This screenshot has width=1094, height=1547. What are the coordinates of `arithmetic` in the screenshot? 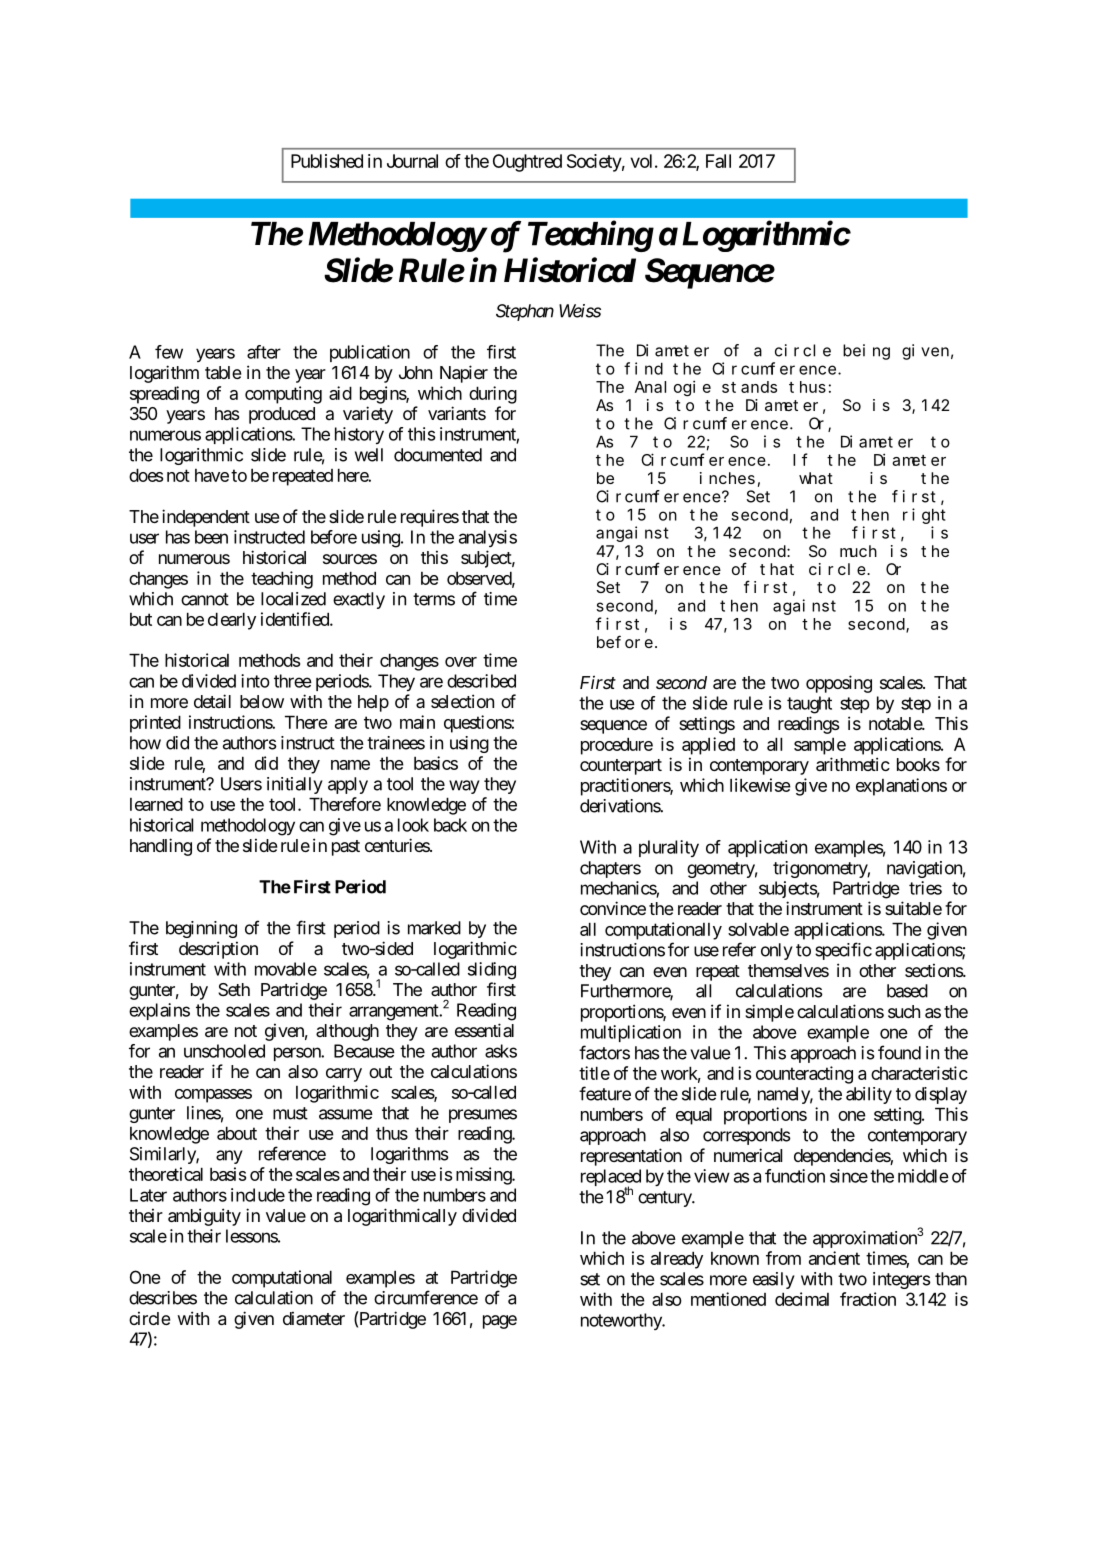 It's located at (853, 764).
